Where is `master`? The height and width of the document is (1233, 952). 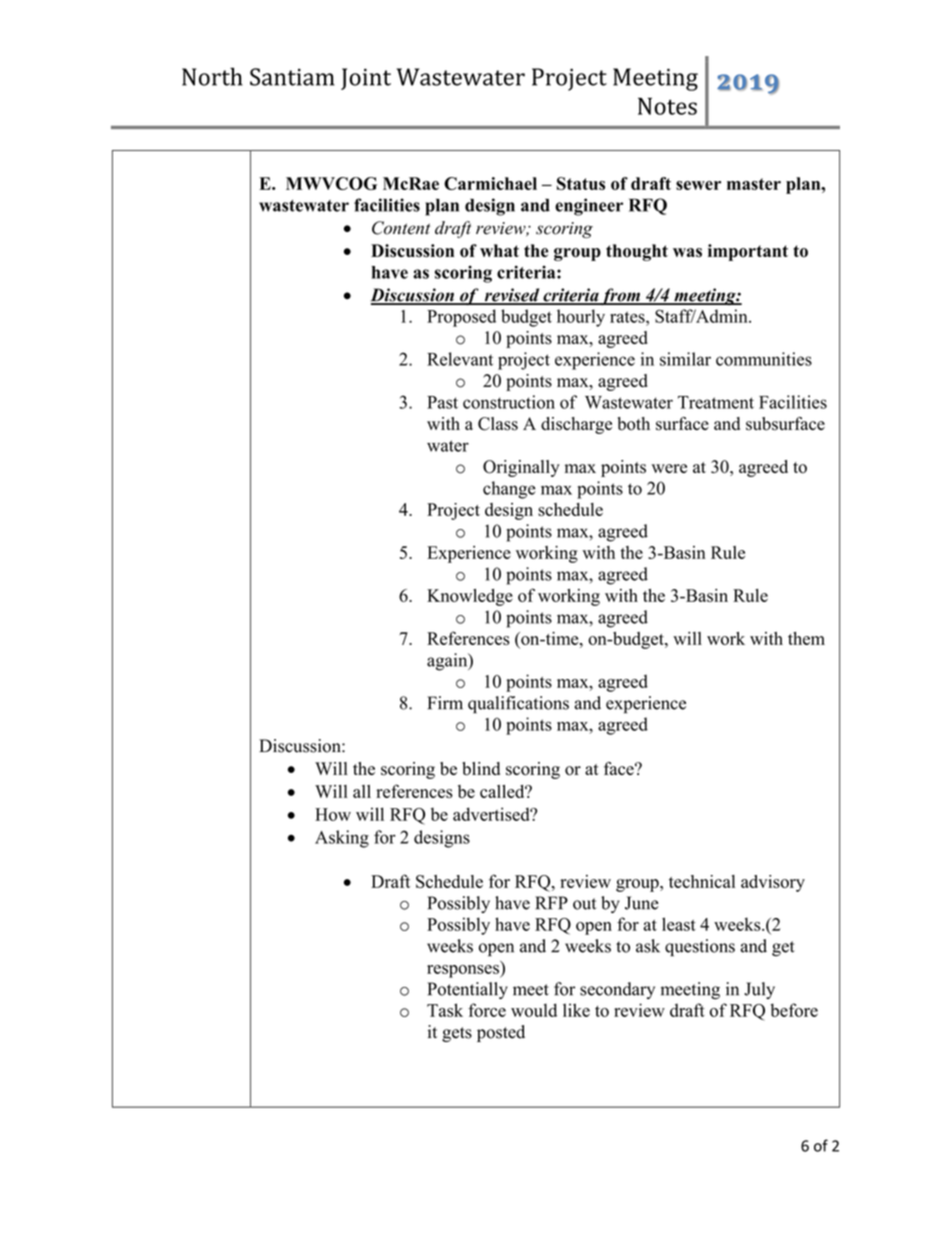 master is located at coordinates (754, 184).
